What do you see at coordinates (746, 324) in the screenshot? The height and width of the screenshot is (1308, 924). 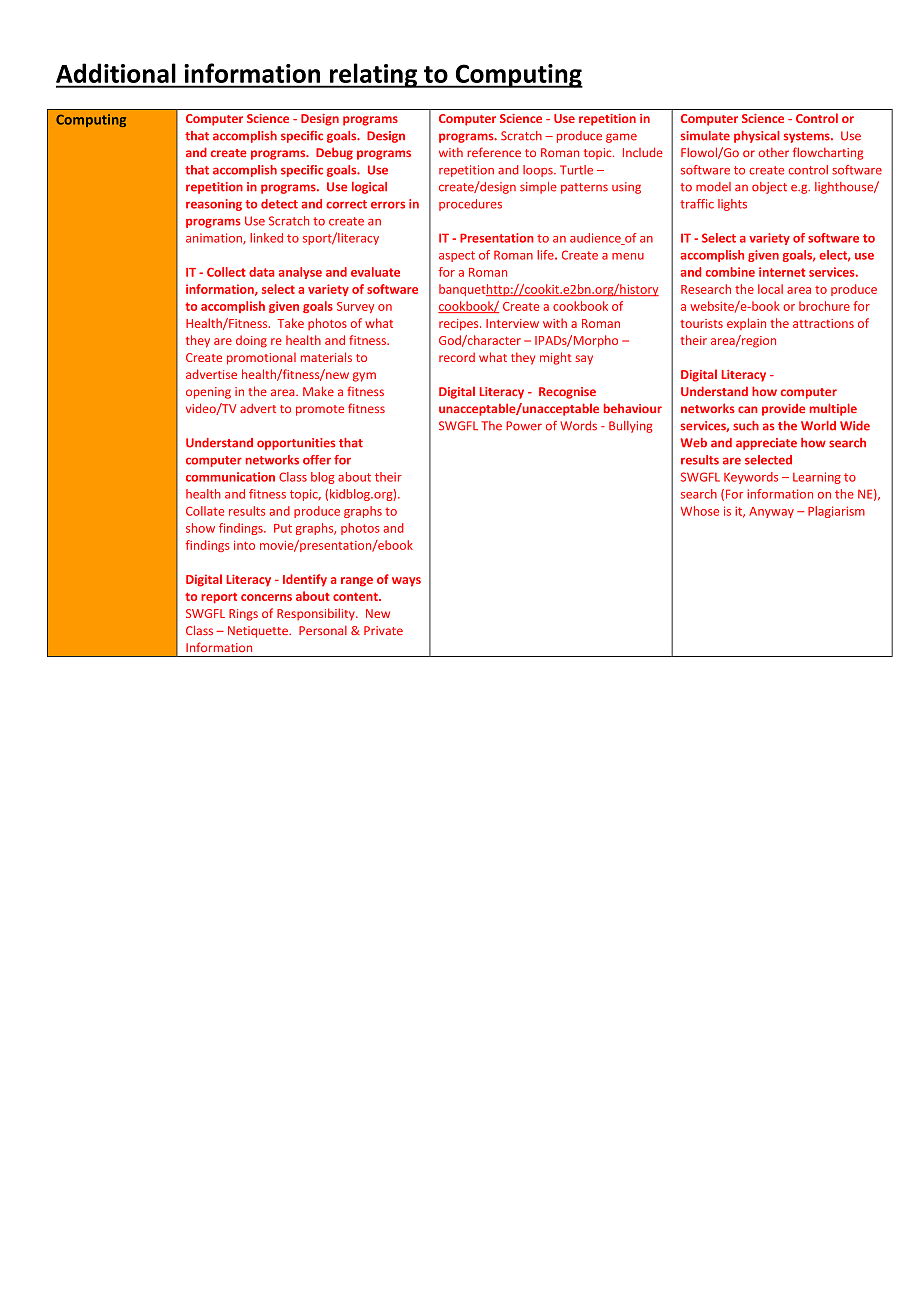 I see `explain` at bounding box center [746, 324].
